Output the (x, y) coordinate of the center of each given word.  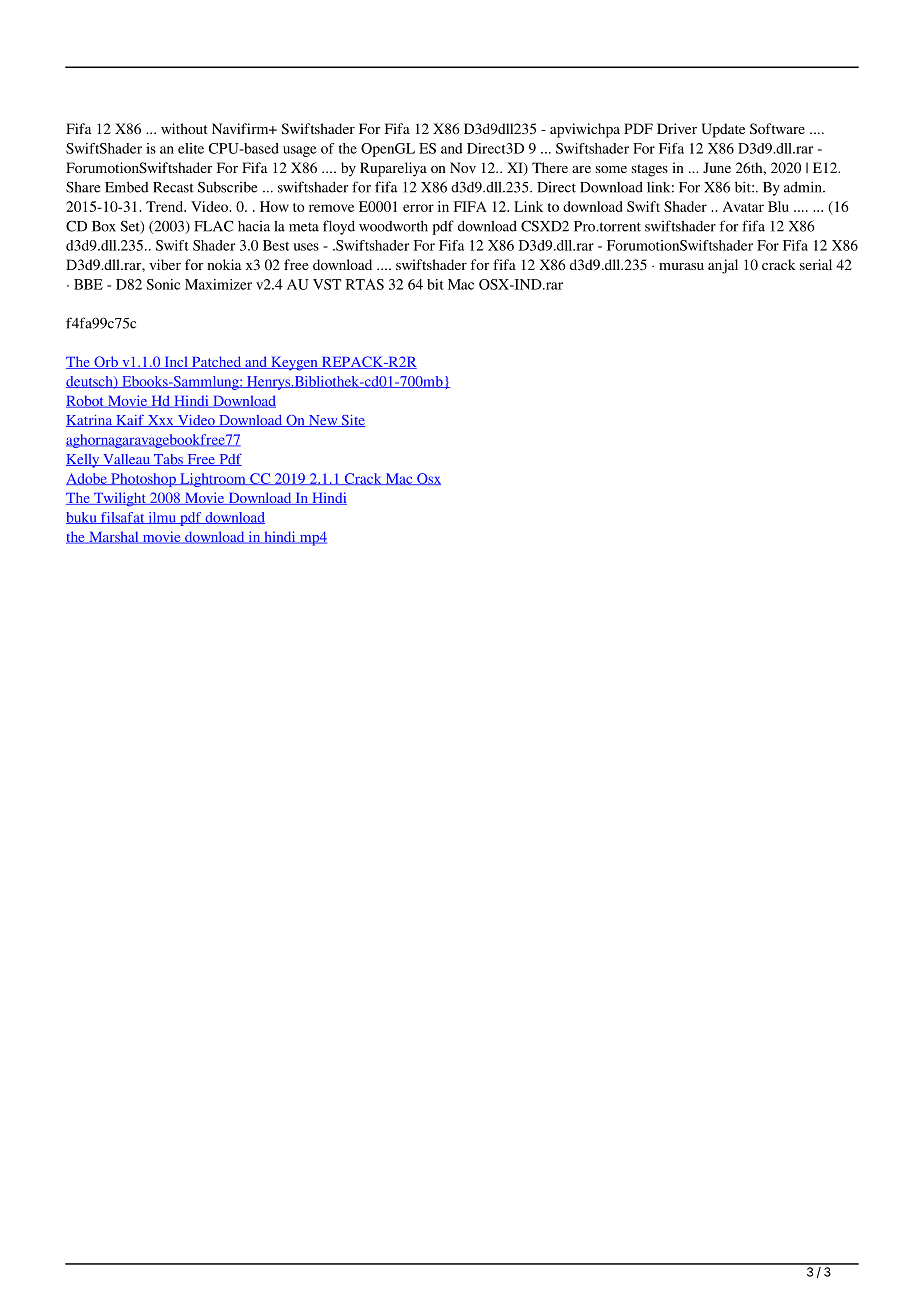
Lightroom (213, 480)
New (323, 421)
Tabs (168, 460)
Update (723, 130)
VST (327, 284)
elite (191, 148)
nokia (224, 264)
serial (816, 264)
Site (352, 421)
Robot (86, 401)
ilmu (162, 518)
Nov (463, 167)
